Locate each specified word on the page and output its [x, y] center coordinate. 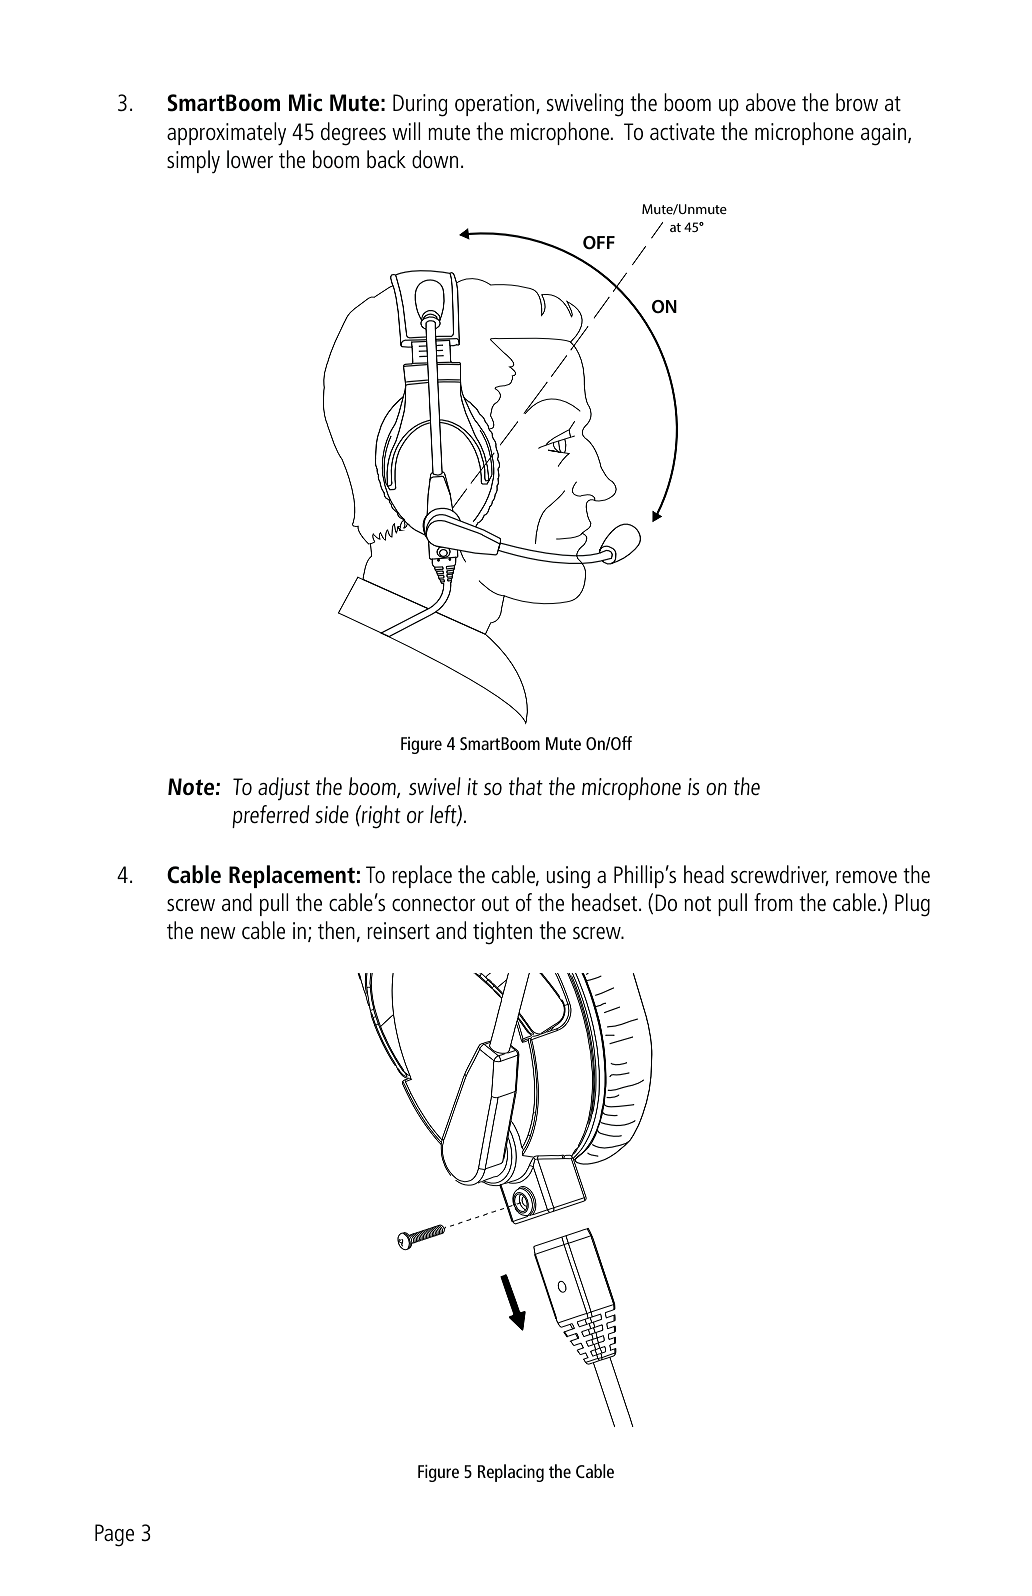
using [568, 877]
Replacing [511, 1473]
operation [496, 105]
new [218, 933]
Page [114, 1535]
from [773, 902]
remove [866, 877]
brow [857, 102]
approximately [226, 134]
